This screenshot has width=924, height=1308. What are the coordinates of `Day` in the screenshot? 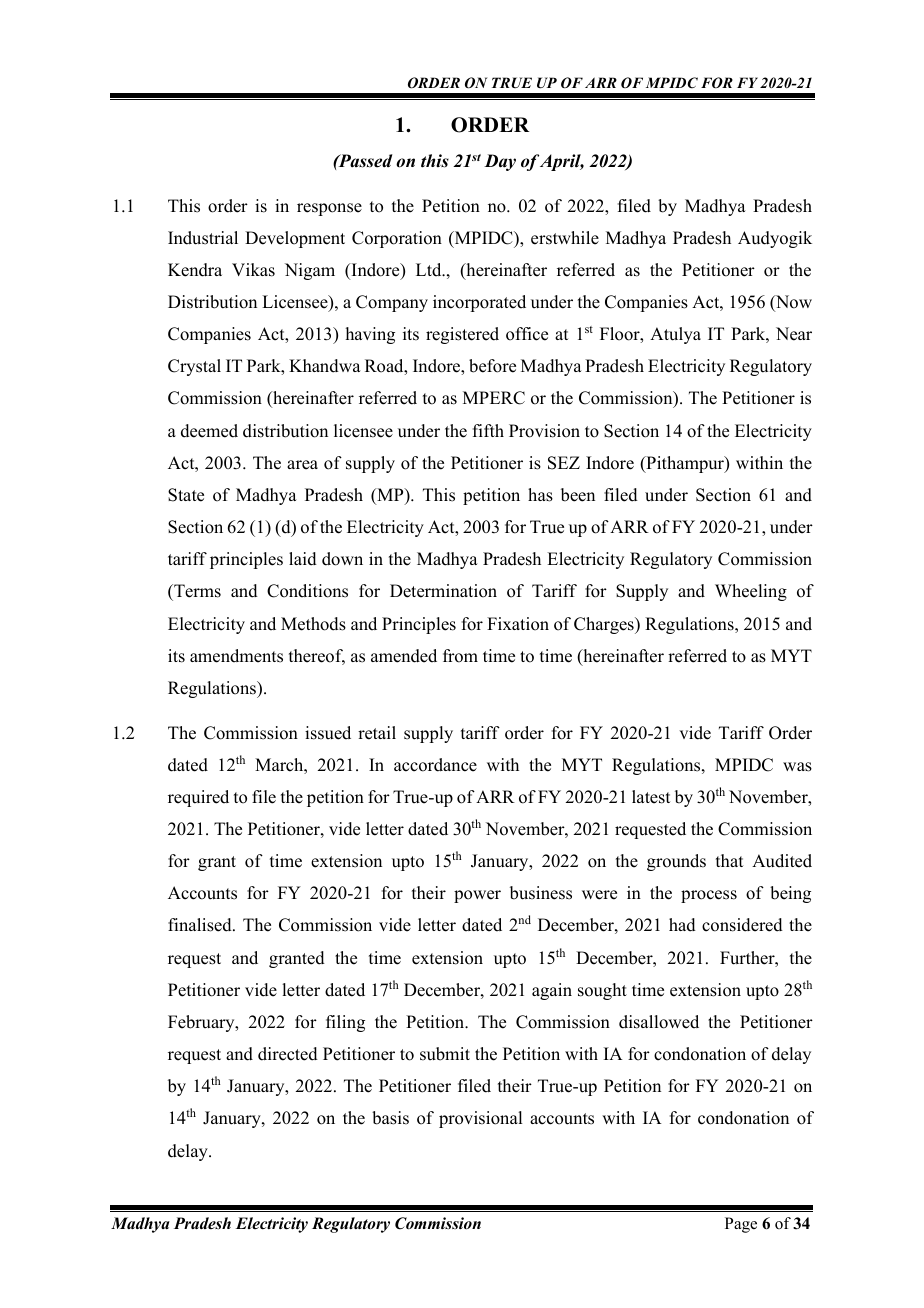 It's located at (500, 162).
